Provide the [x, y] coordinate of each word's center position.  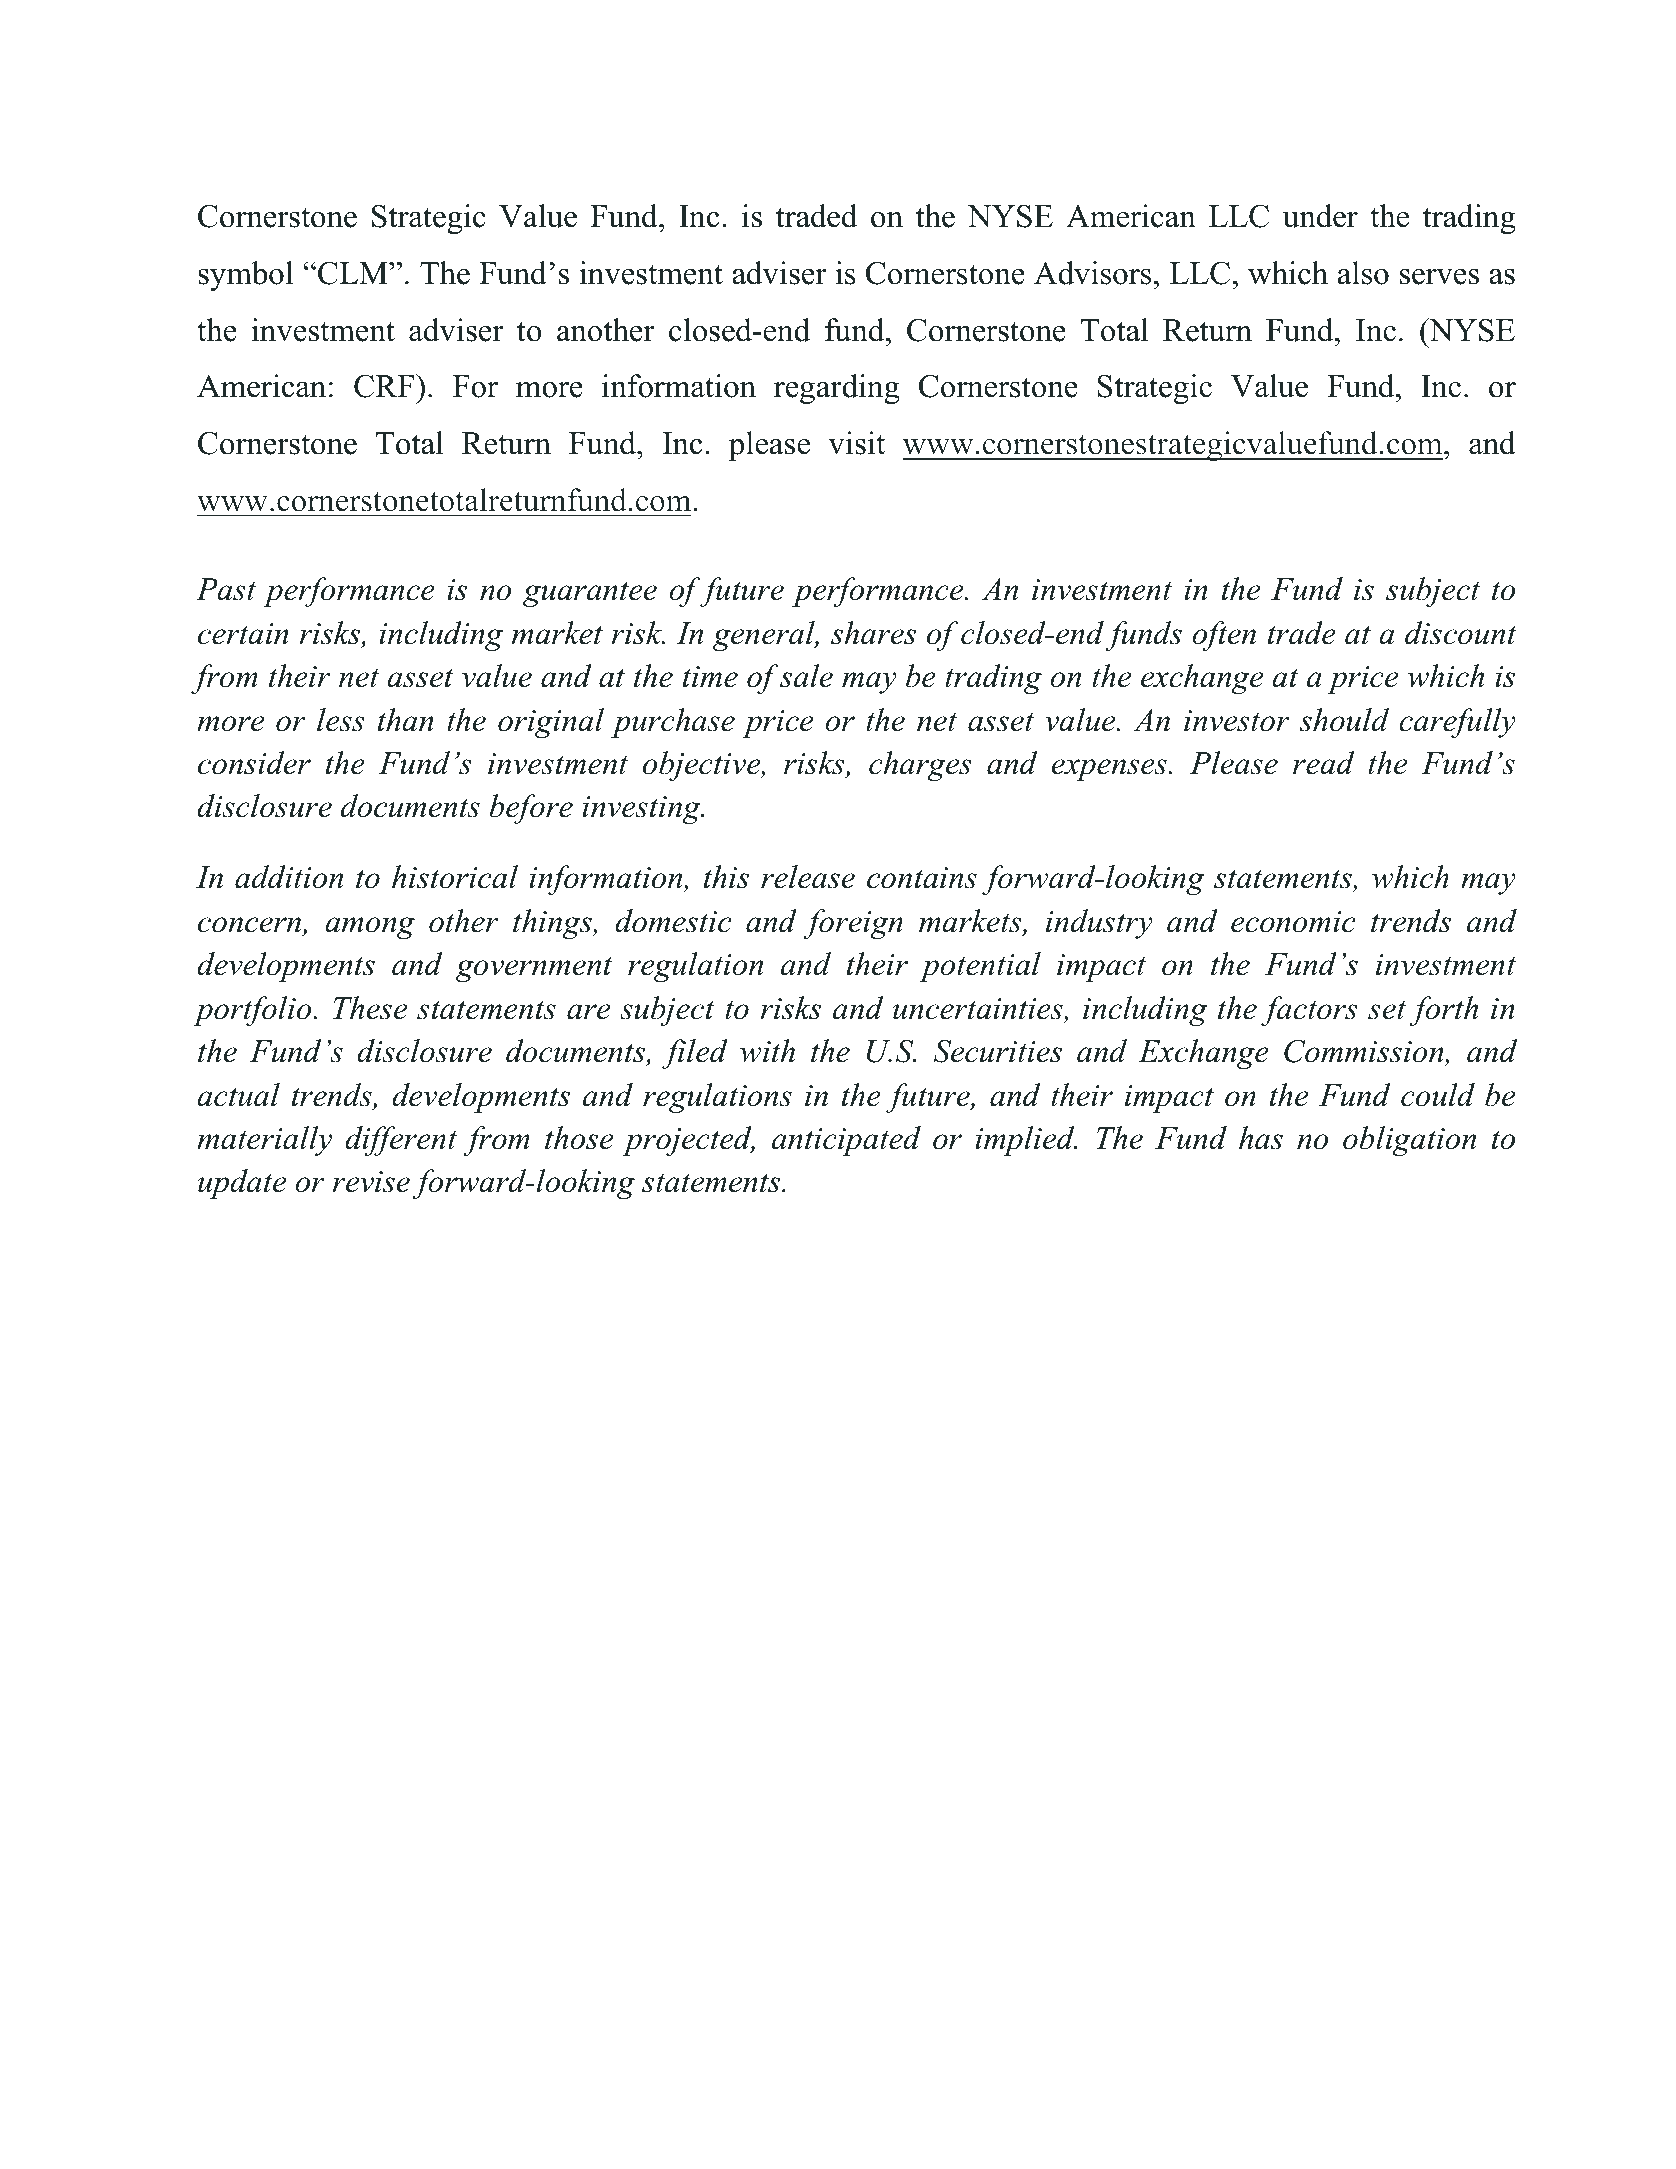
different [401, 1141]
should [1344, 720]
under [1320, 216]
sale [806, 676]
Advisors [1092, 273]
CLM [354, 273]
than [406, 720]
